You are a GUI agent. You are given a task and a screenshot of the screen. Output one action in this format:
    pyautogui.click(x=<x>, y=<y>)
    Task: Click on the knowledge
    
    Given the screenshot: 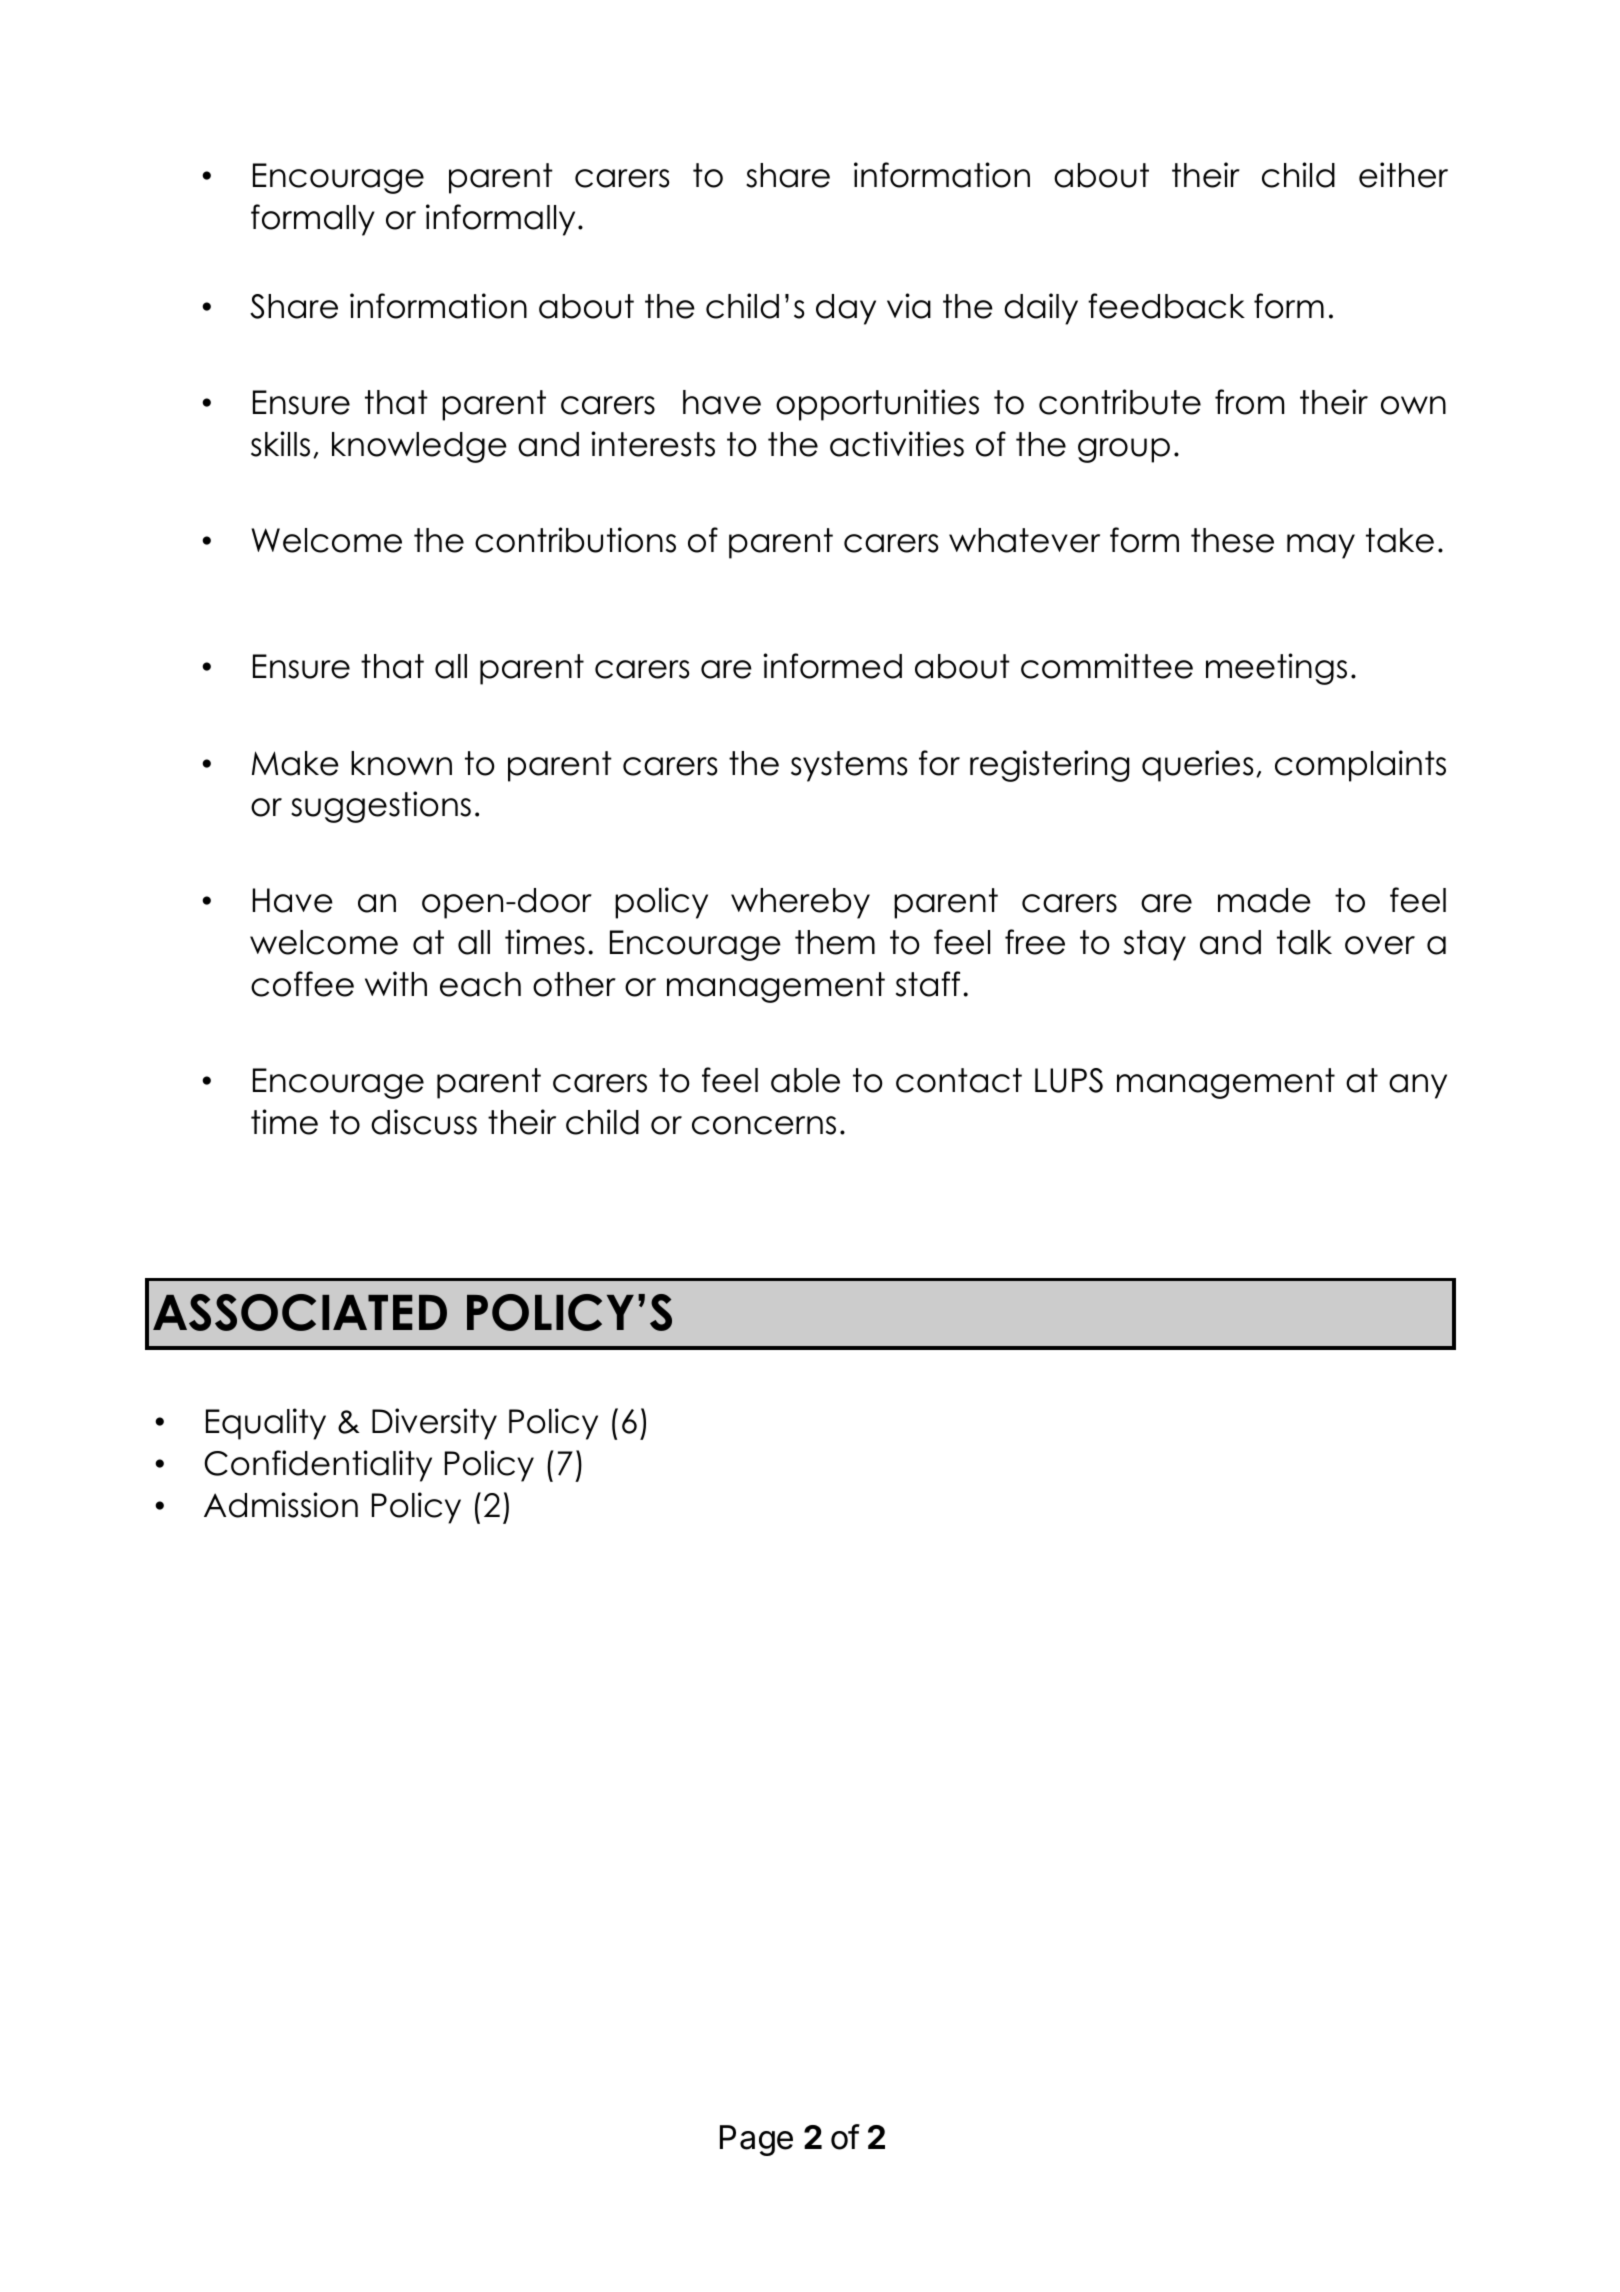 What is the action you would take?
    pyautogui.click(x=419, y=447)
